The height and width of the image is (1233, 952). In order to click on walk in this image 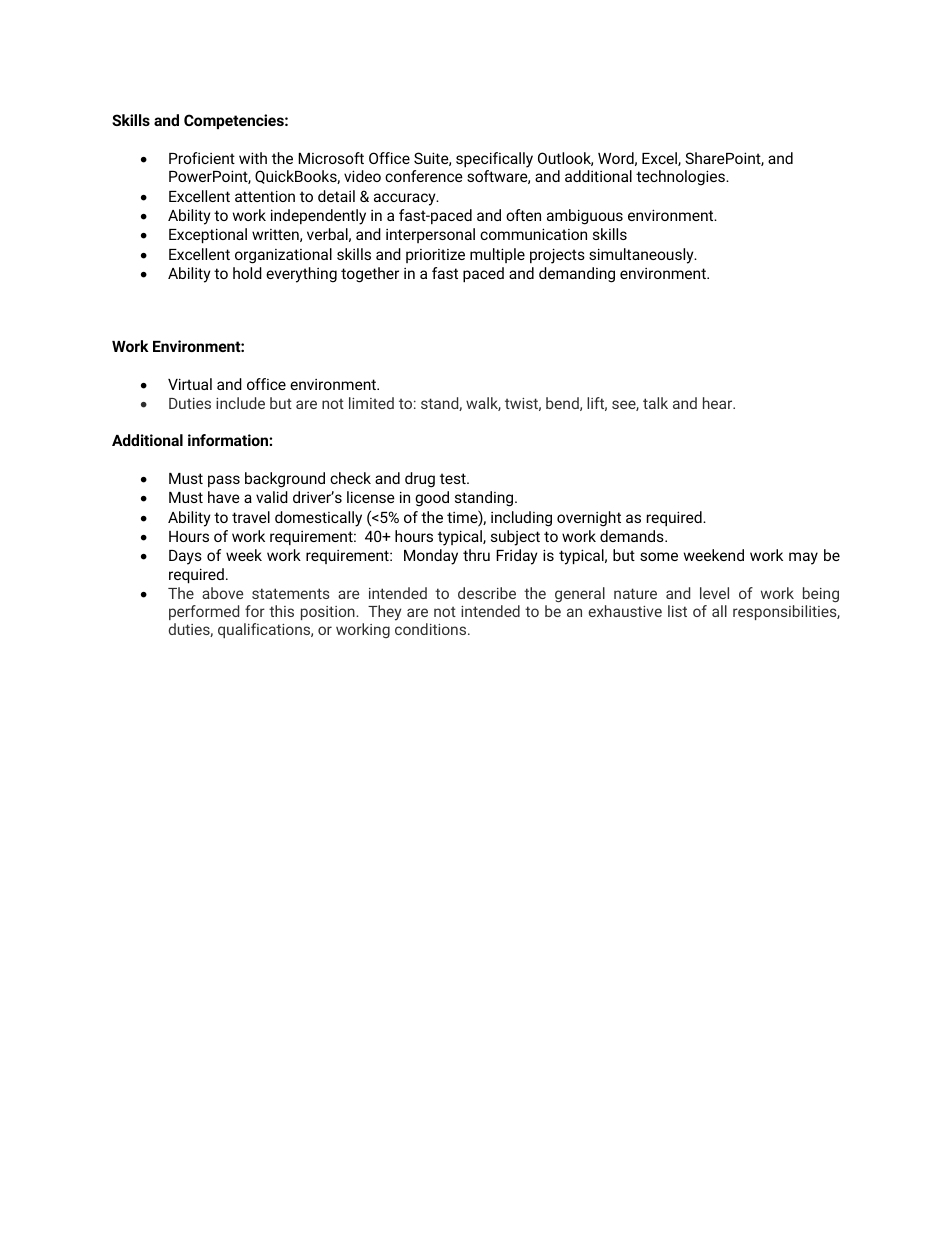, I will do `click(483, 404)`.
